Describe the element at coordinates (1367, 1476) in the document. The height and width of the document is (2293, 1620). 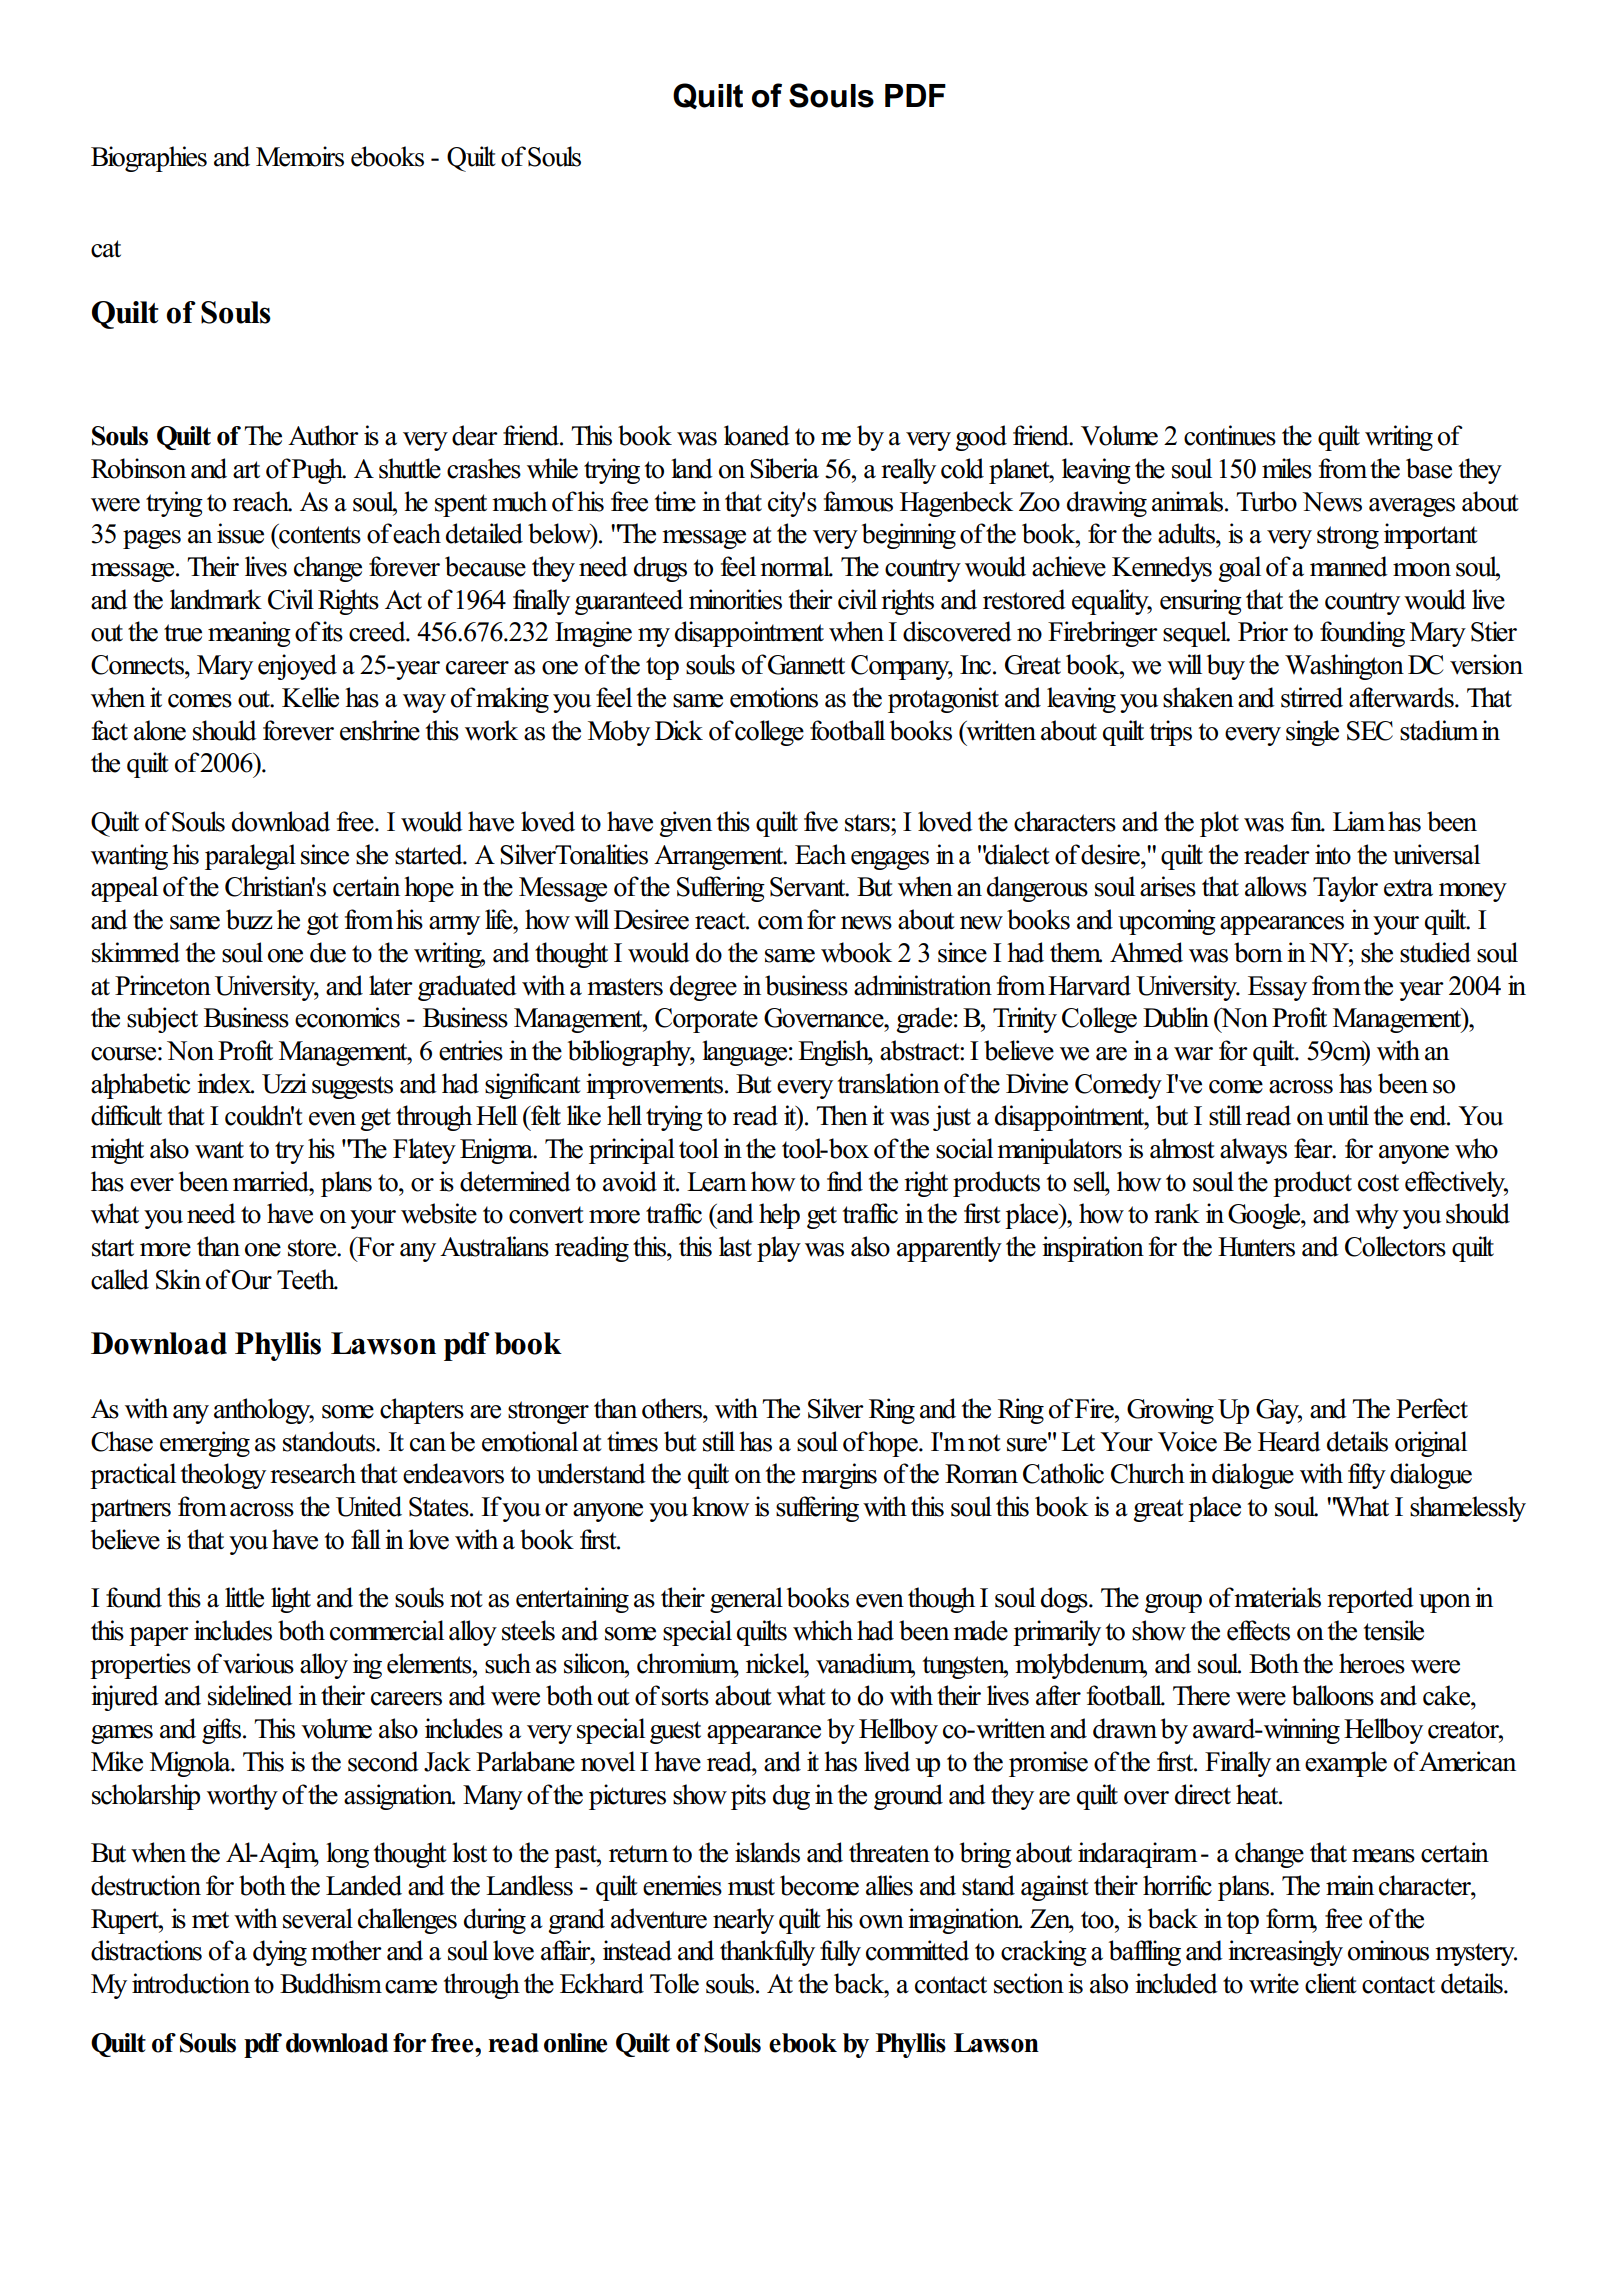
I see `fifty` at that location.
